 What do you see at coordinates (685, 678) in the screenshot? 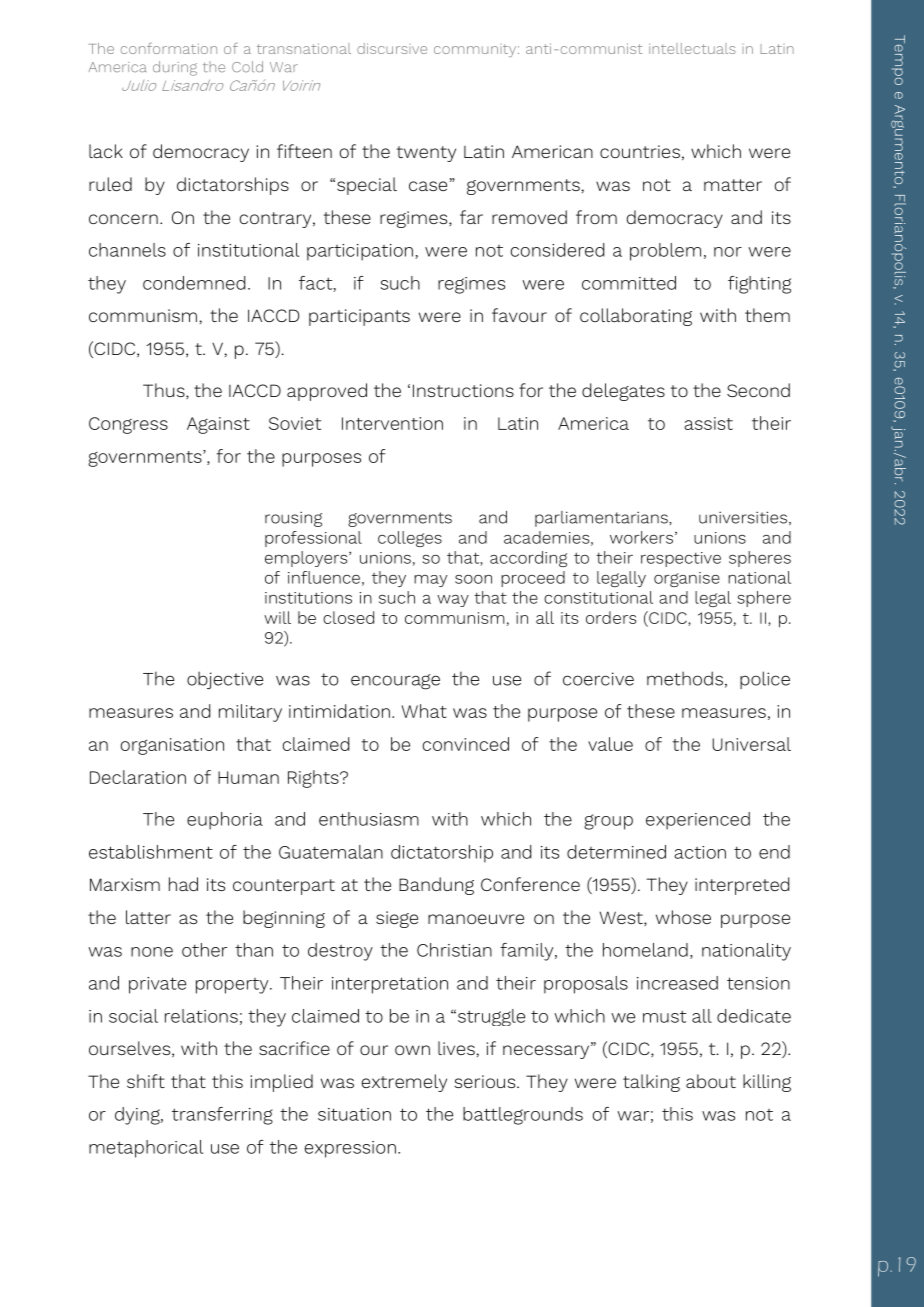
I see `methods` at bounding box center [685, 678].
